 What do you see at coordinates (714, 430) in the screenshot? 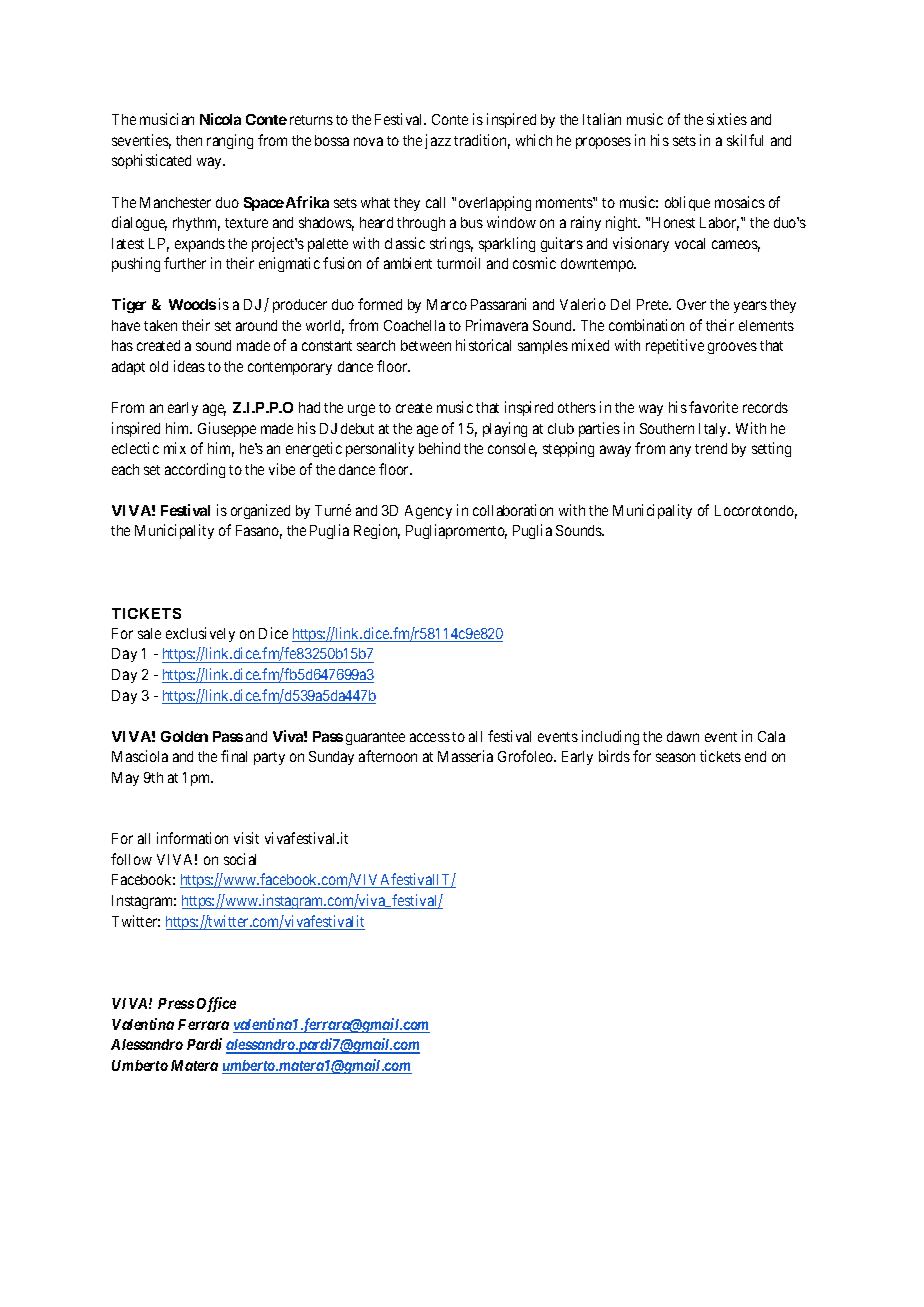
I see `Italy` at bounding box center [714, 430].
